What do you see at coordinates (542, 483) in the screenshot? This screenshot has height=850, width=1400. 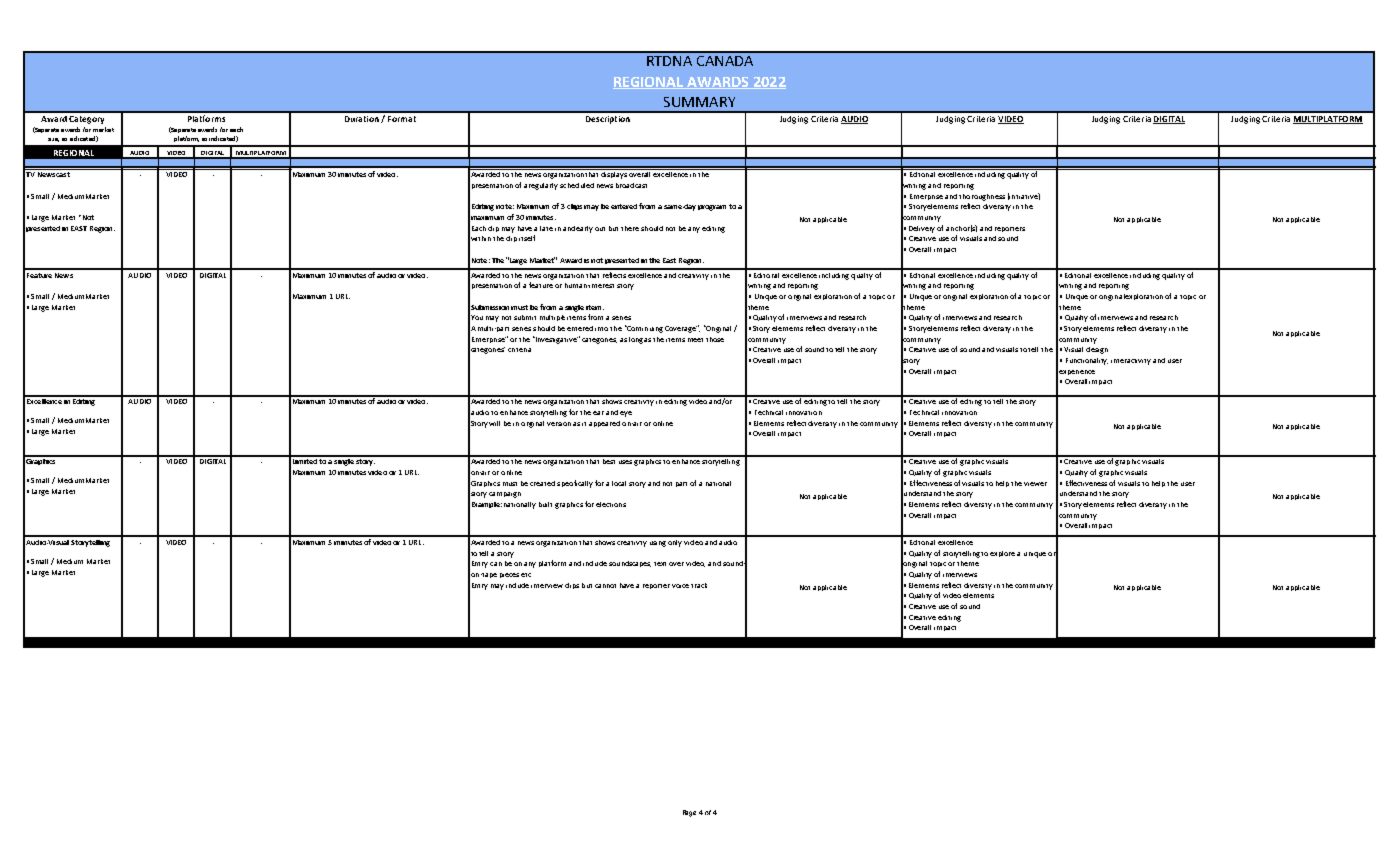 I see `created` at bounding box center [542, 483].
